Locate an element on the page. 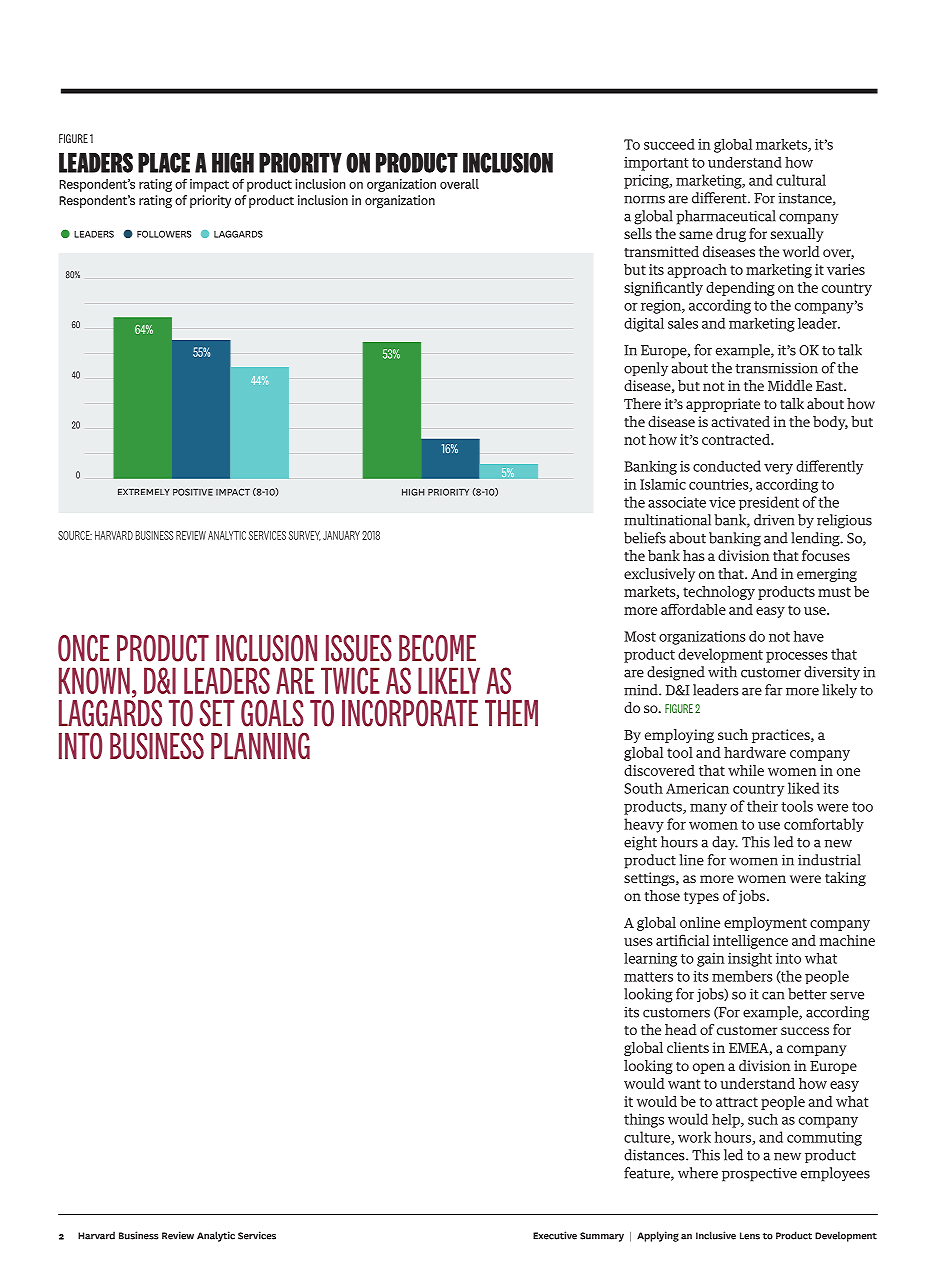 The image size is (936, 1288). norms is located at coordinates (644, 199).
